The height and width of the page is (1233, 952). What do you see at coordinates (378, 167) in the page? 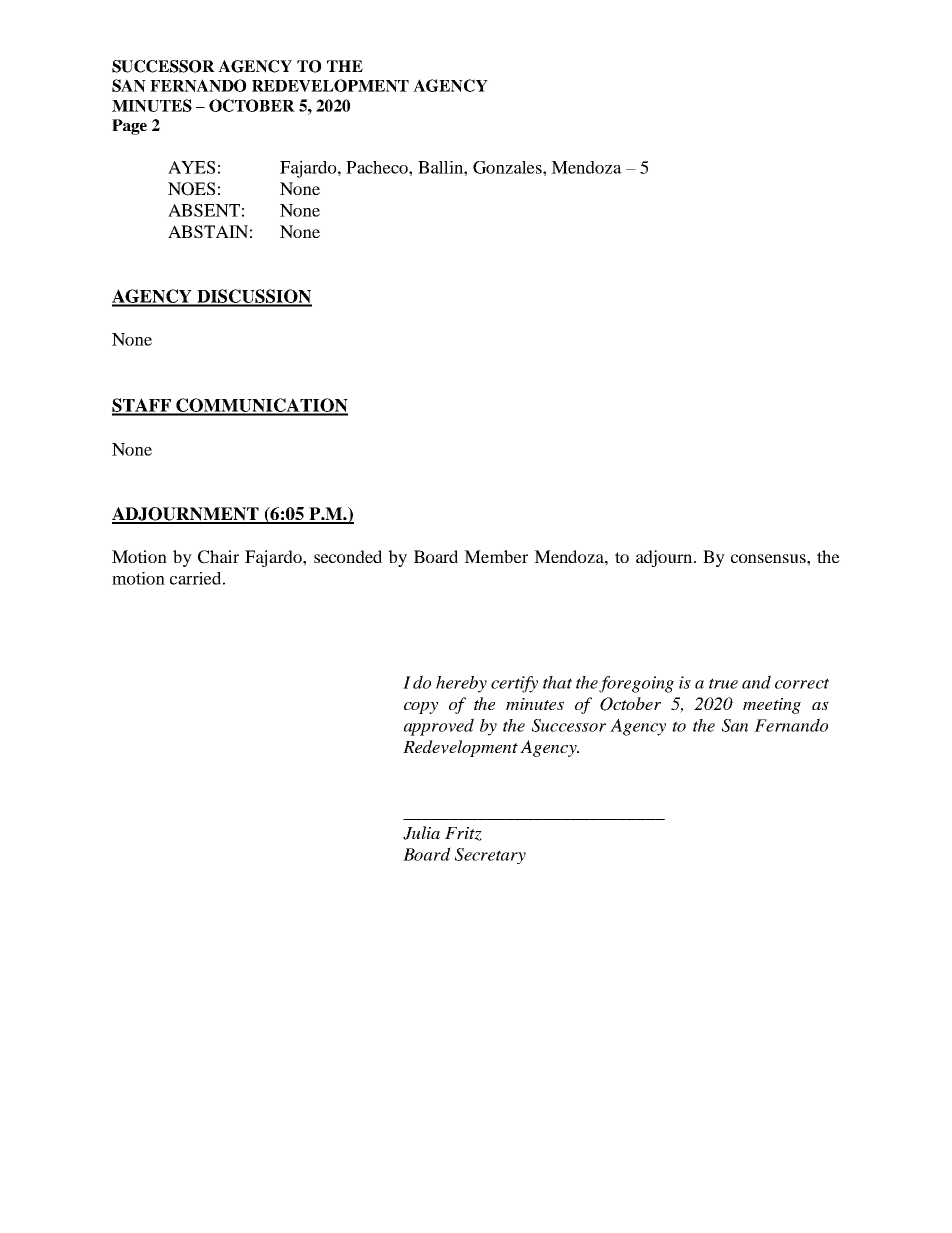
I see `Pacheco` at bounding box center [378, 167].
